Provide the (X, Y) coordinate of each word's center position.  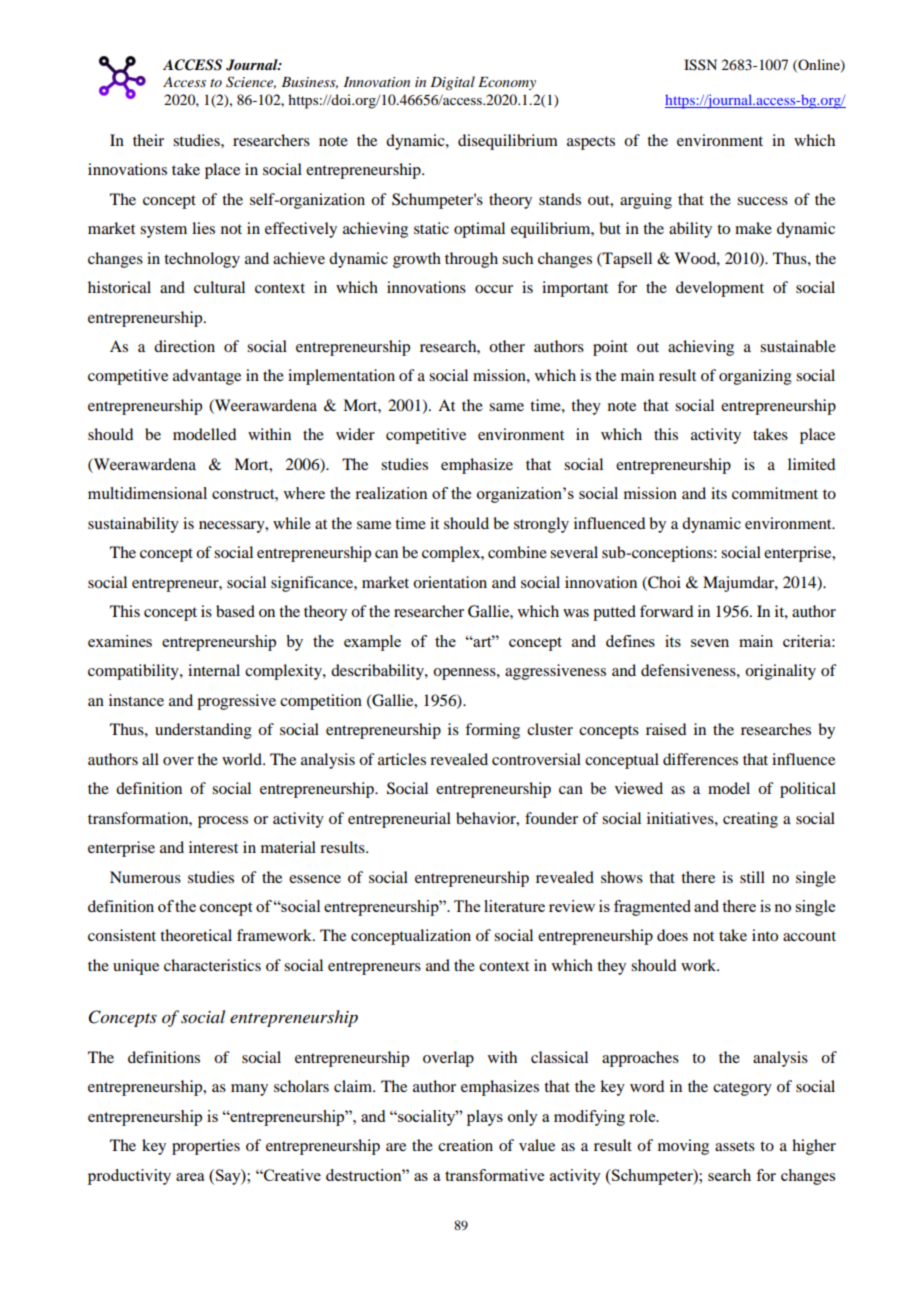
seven (710, 643)
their (148, 140)
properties (206, 1147)
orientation (450, 582)
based (235, 611)
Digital (452, 83)
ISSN (700, 65)
